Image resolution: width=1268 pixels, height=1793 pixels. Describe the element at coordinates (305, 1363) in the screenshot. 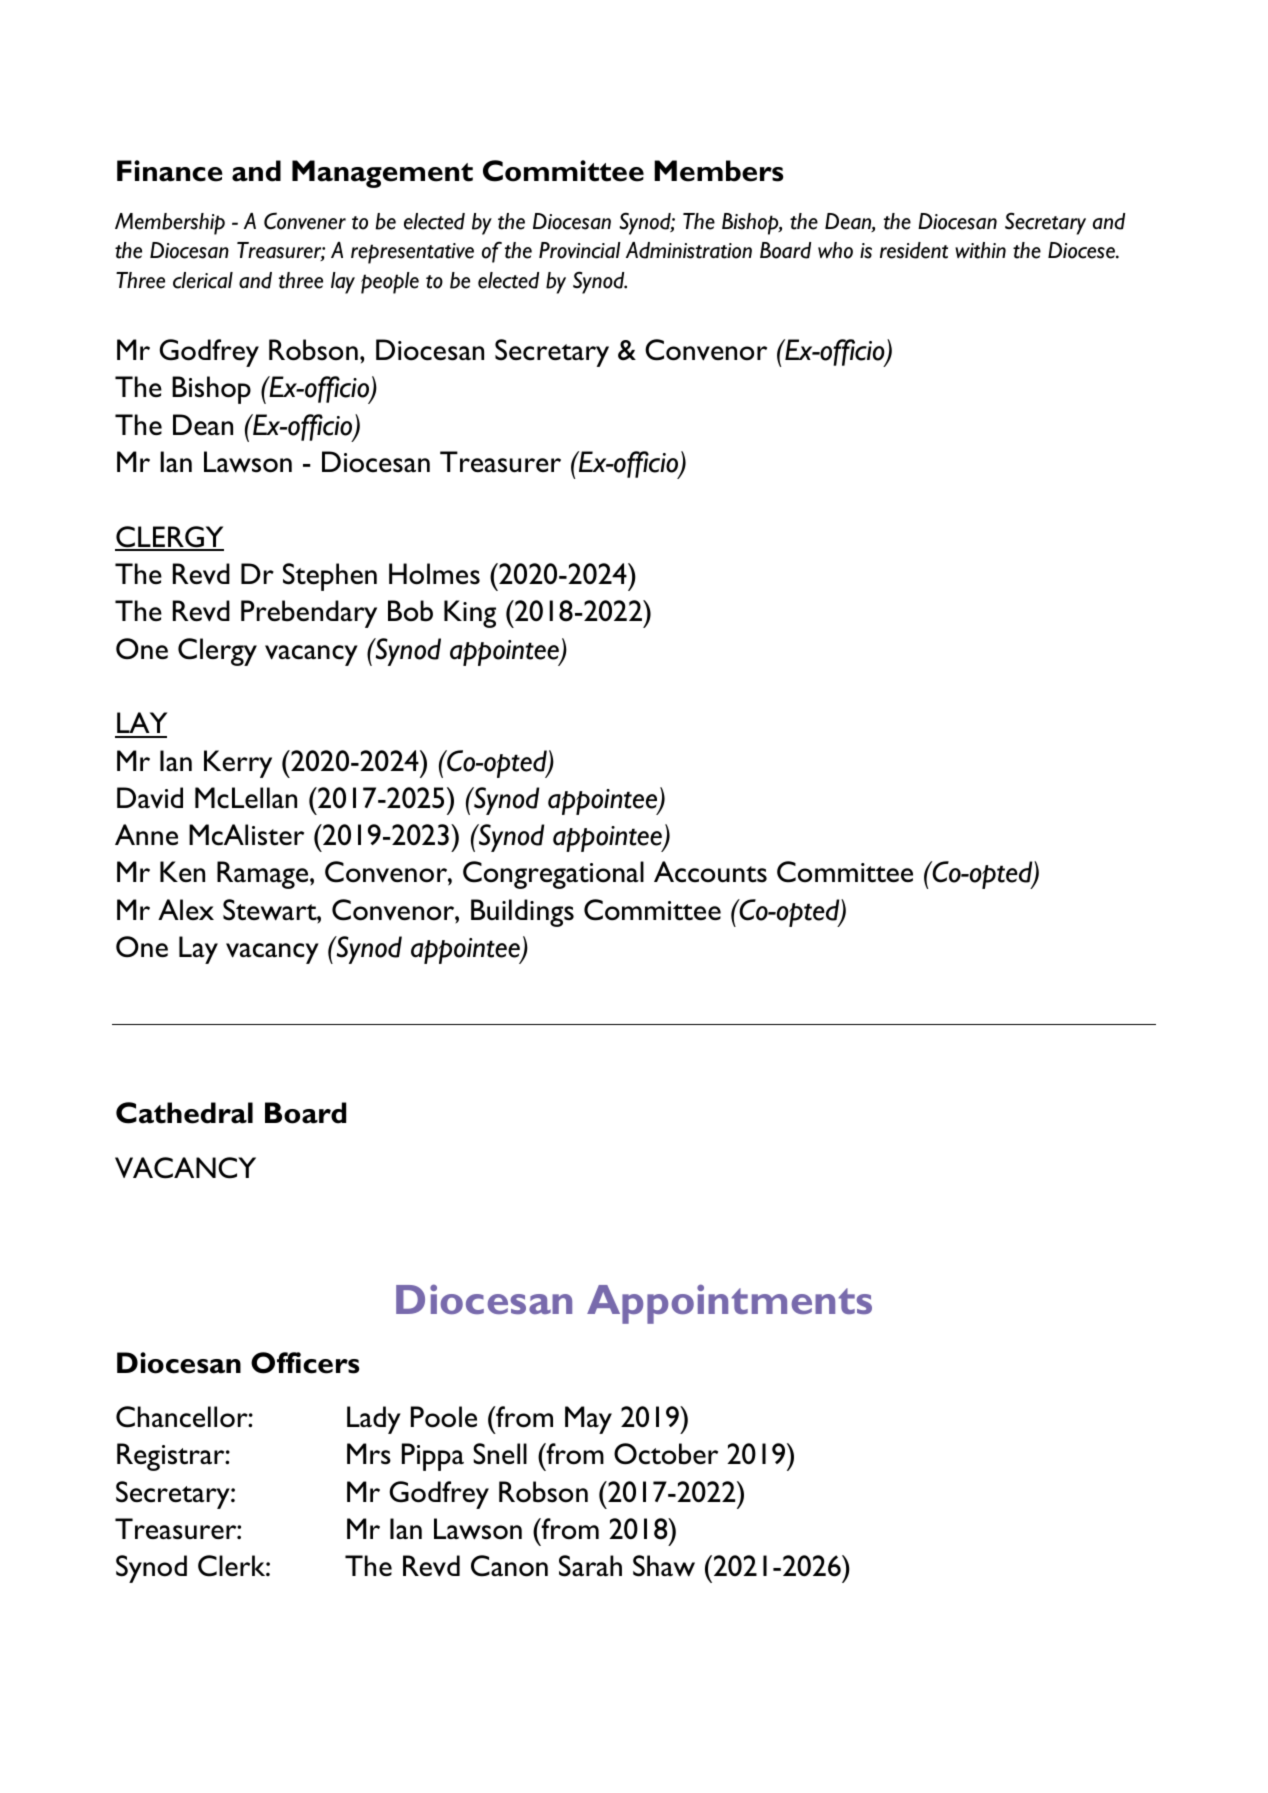

I see `Officers` at that location.
